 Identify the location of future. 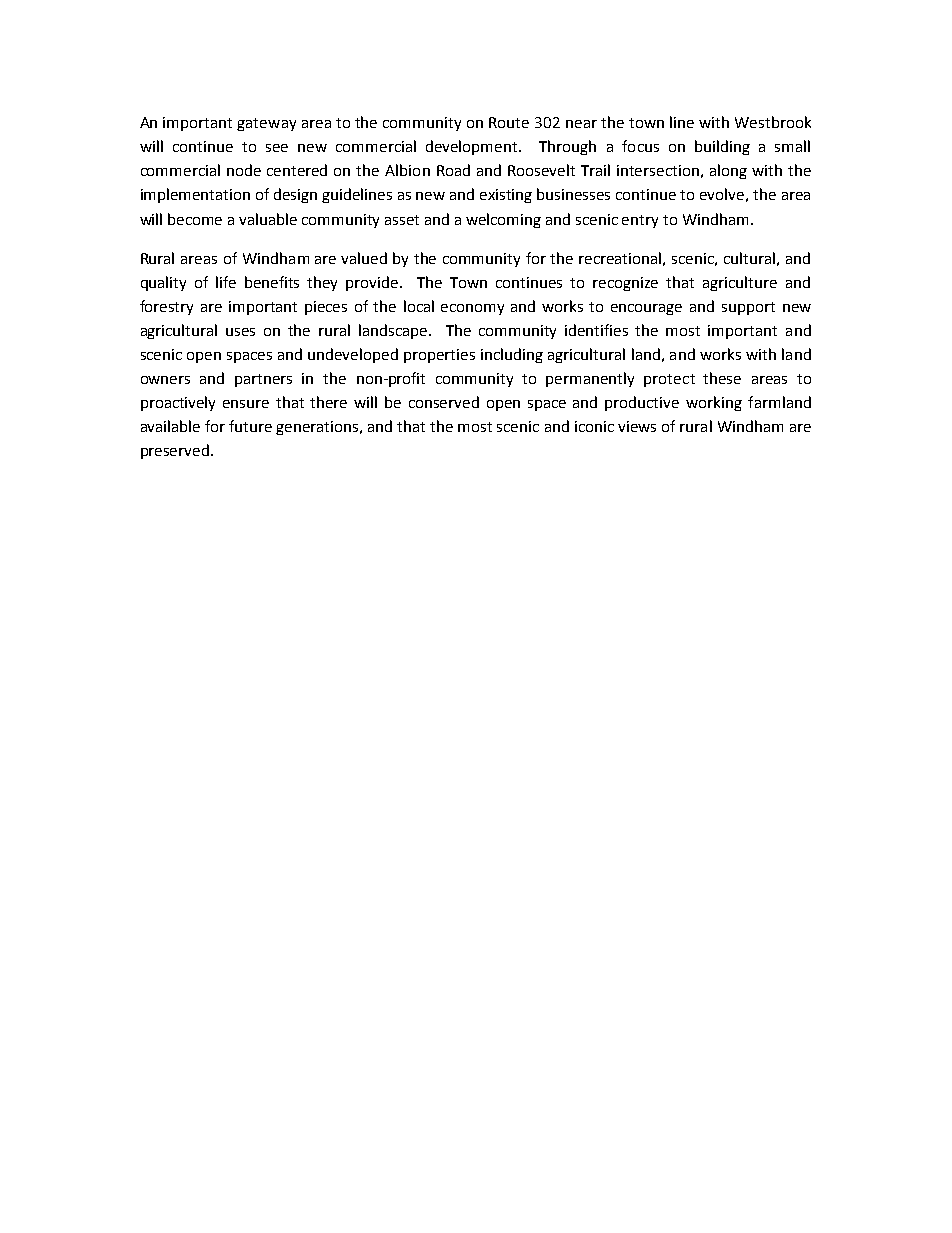
(250, 426).
